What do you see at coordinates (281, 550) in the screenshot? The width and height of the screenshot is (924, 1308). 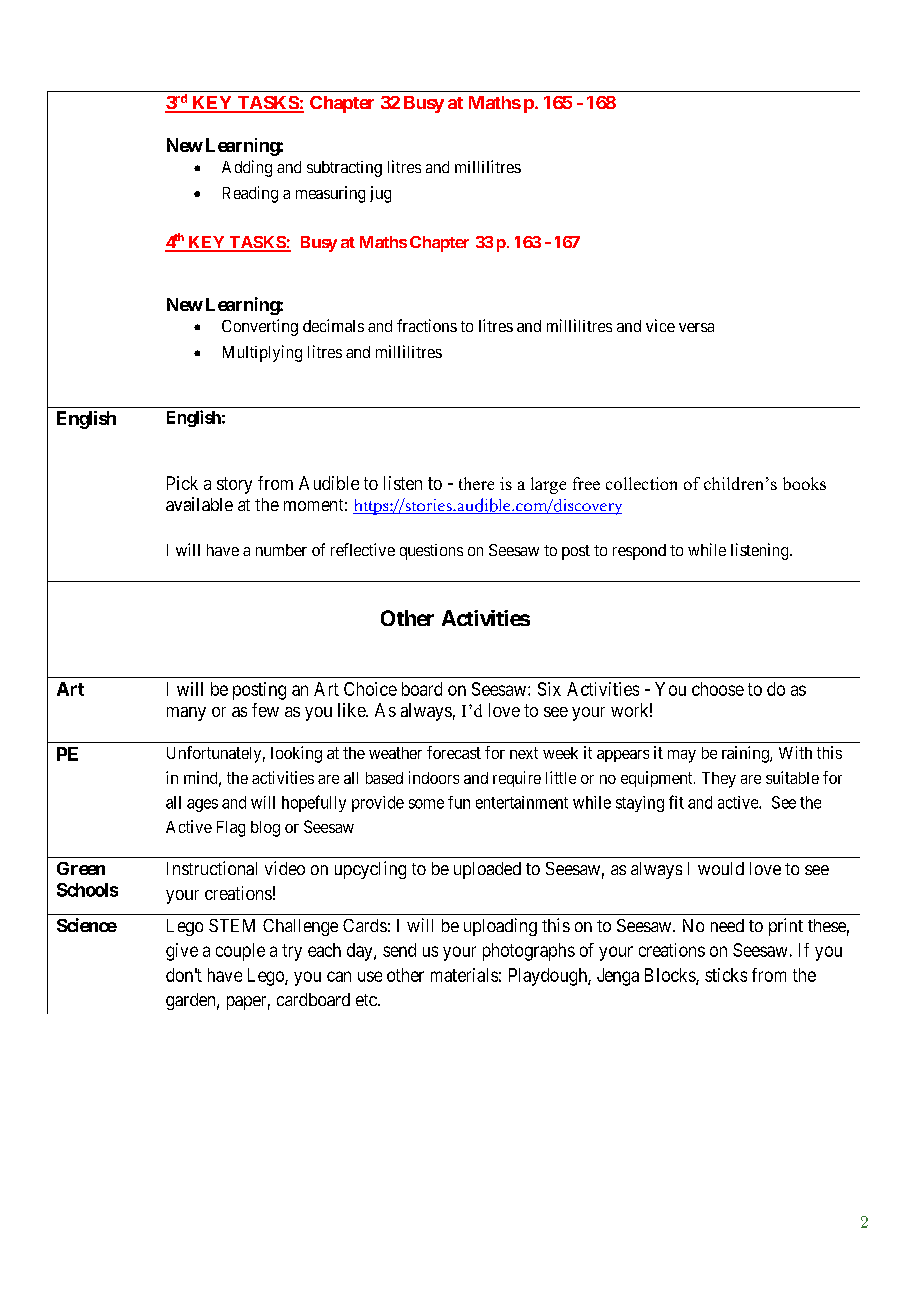 I see `number` at bounding box center [281, 550].
